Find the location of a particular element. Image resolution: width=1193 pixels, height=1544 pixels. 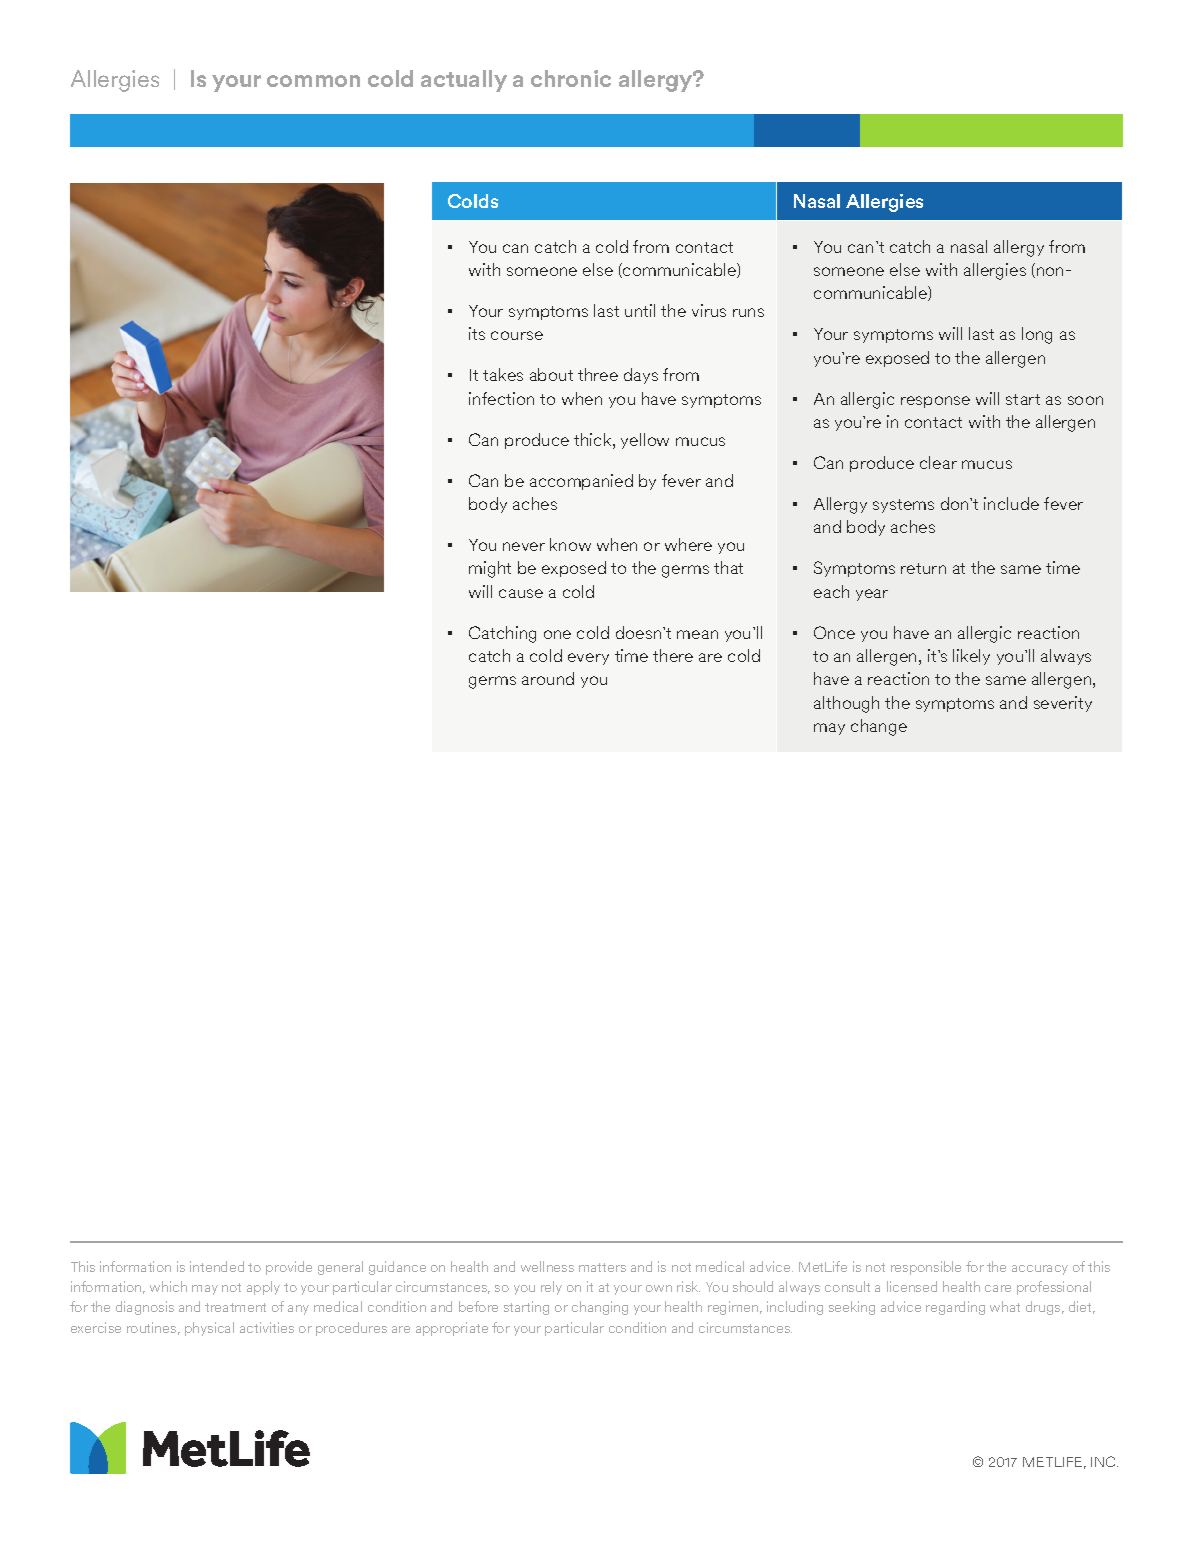

changing is located at coordinates (600, 1308).
